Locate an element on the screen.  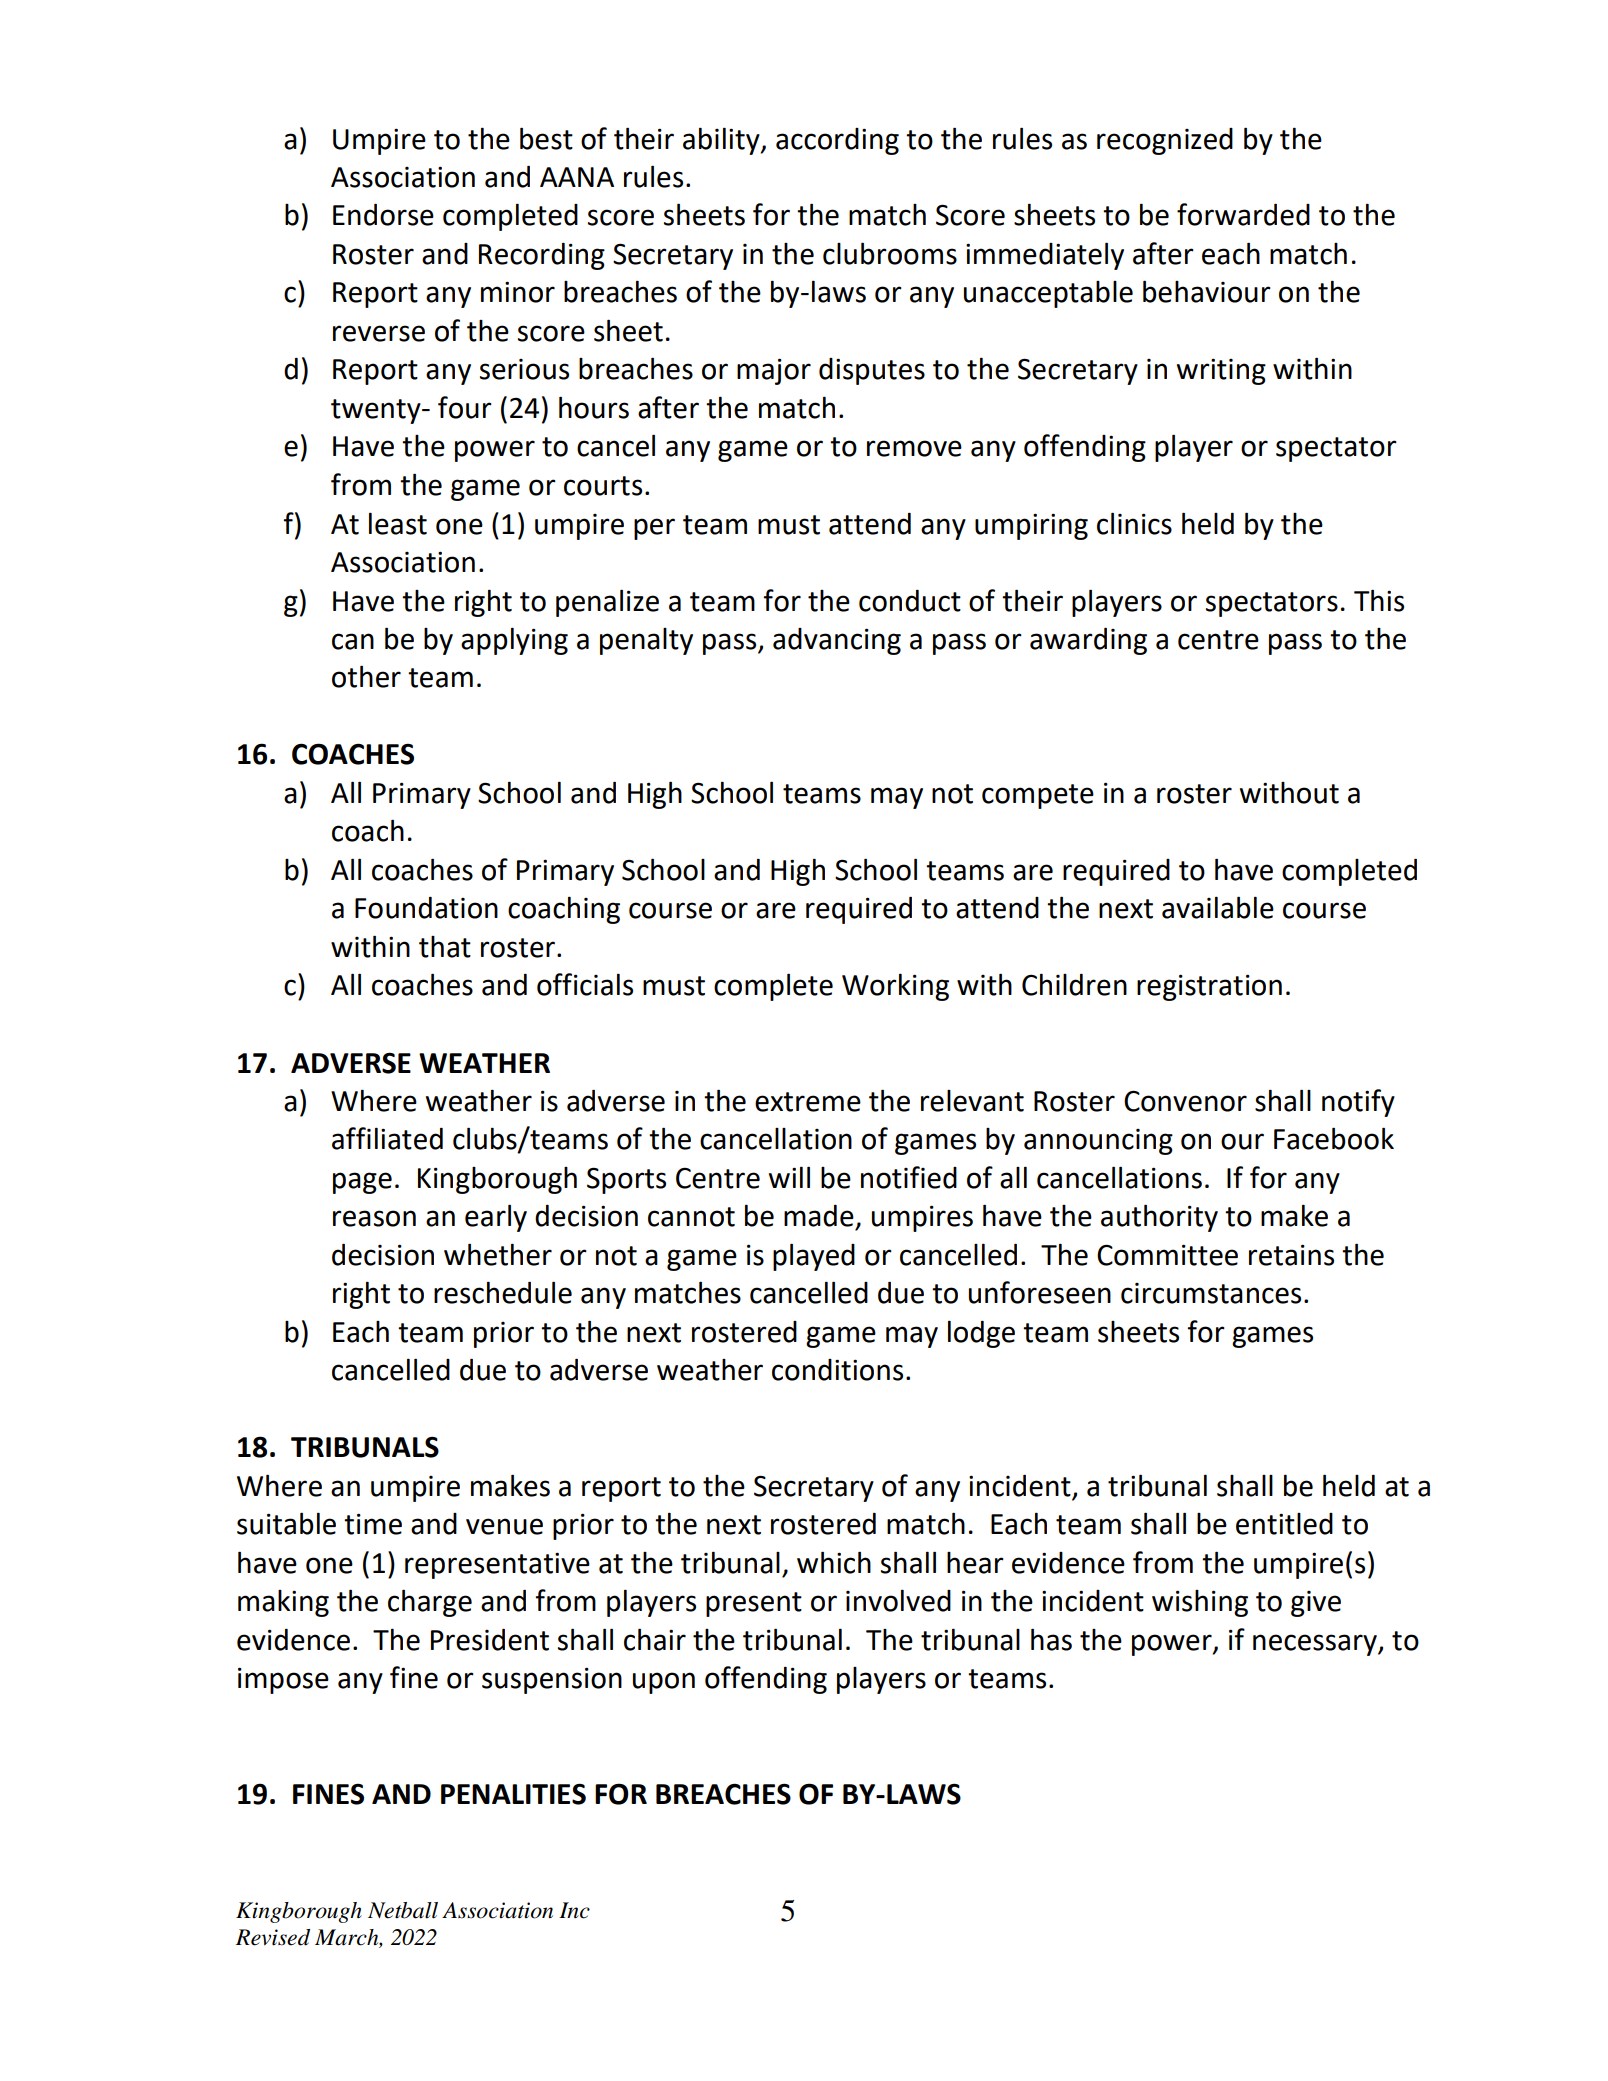
other is located at coordinates (366, 676).
